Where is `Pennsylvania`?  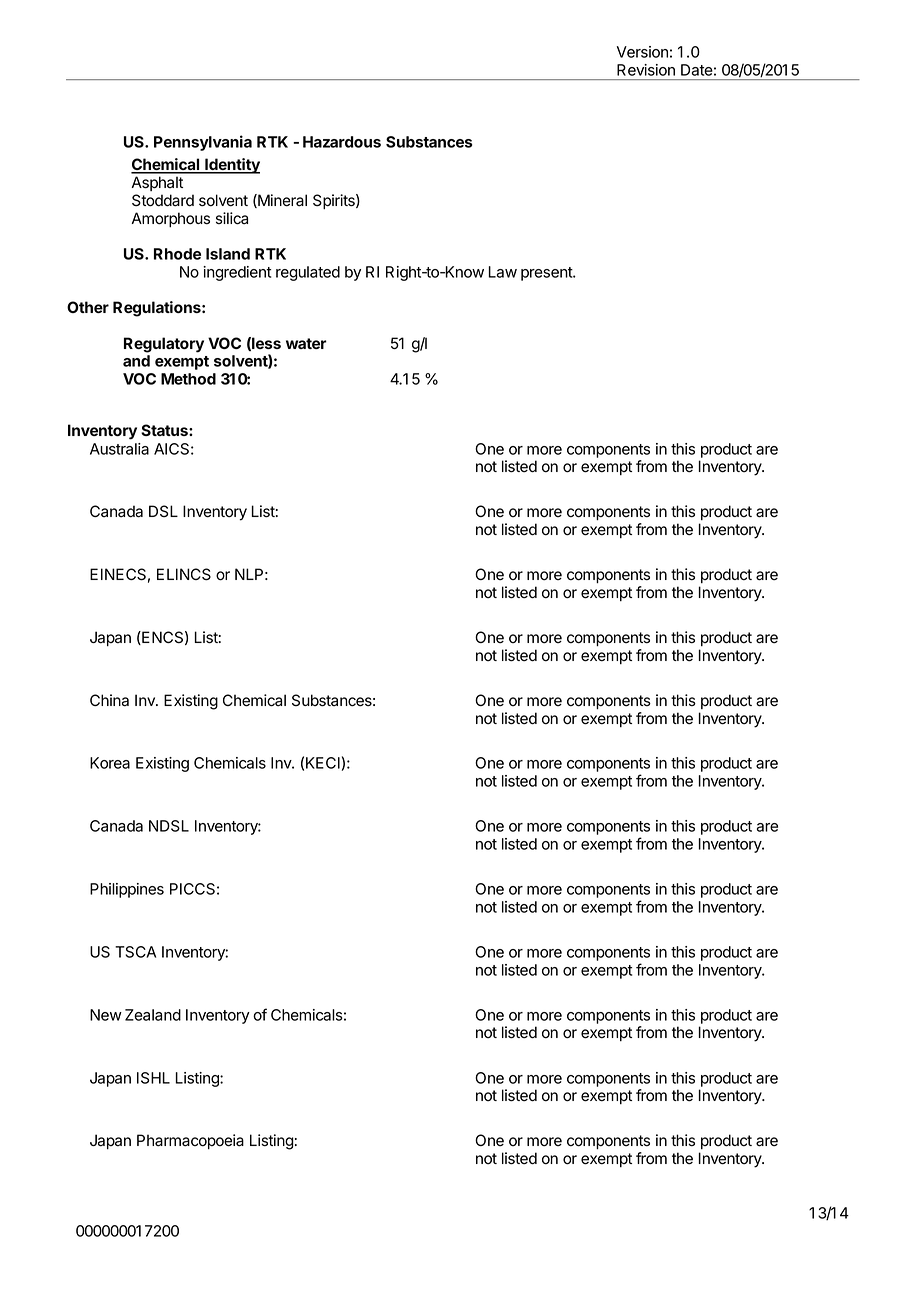 Pennsylvania is located at coordinates (203, 143).
